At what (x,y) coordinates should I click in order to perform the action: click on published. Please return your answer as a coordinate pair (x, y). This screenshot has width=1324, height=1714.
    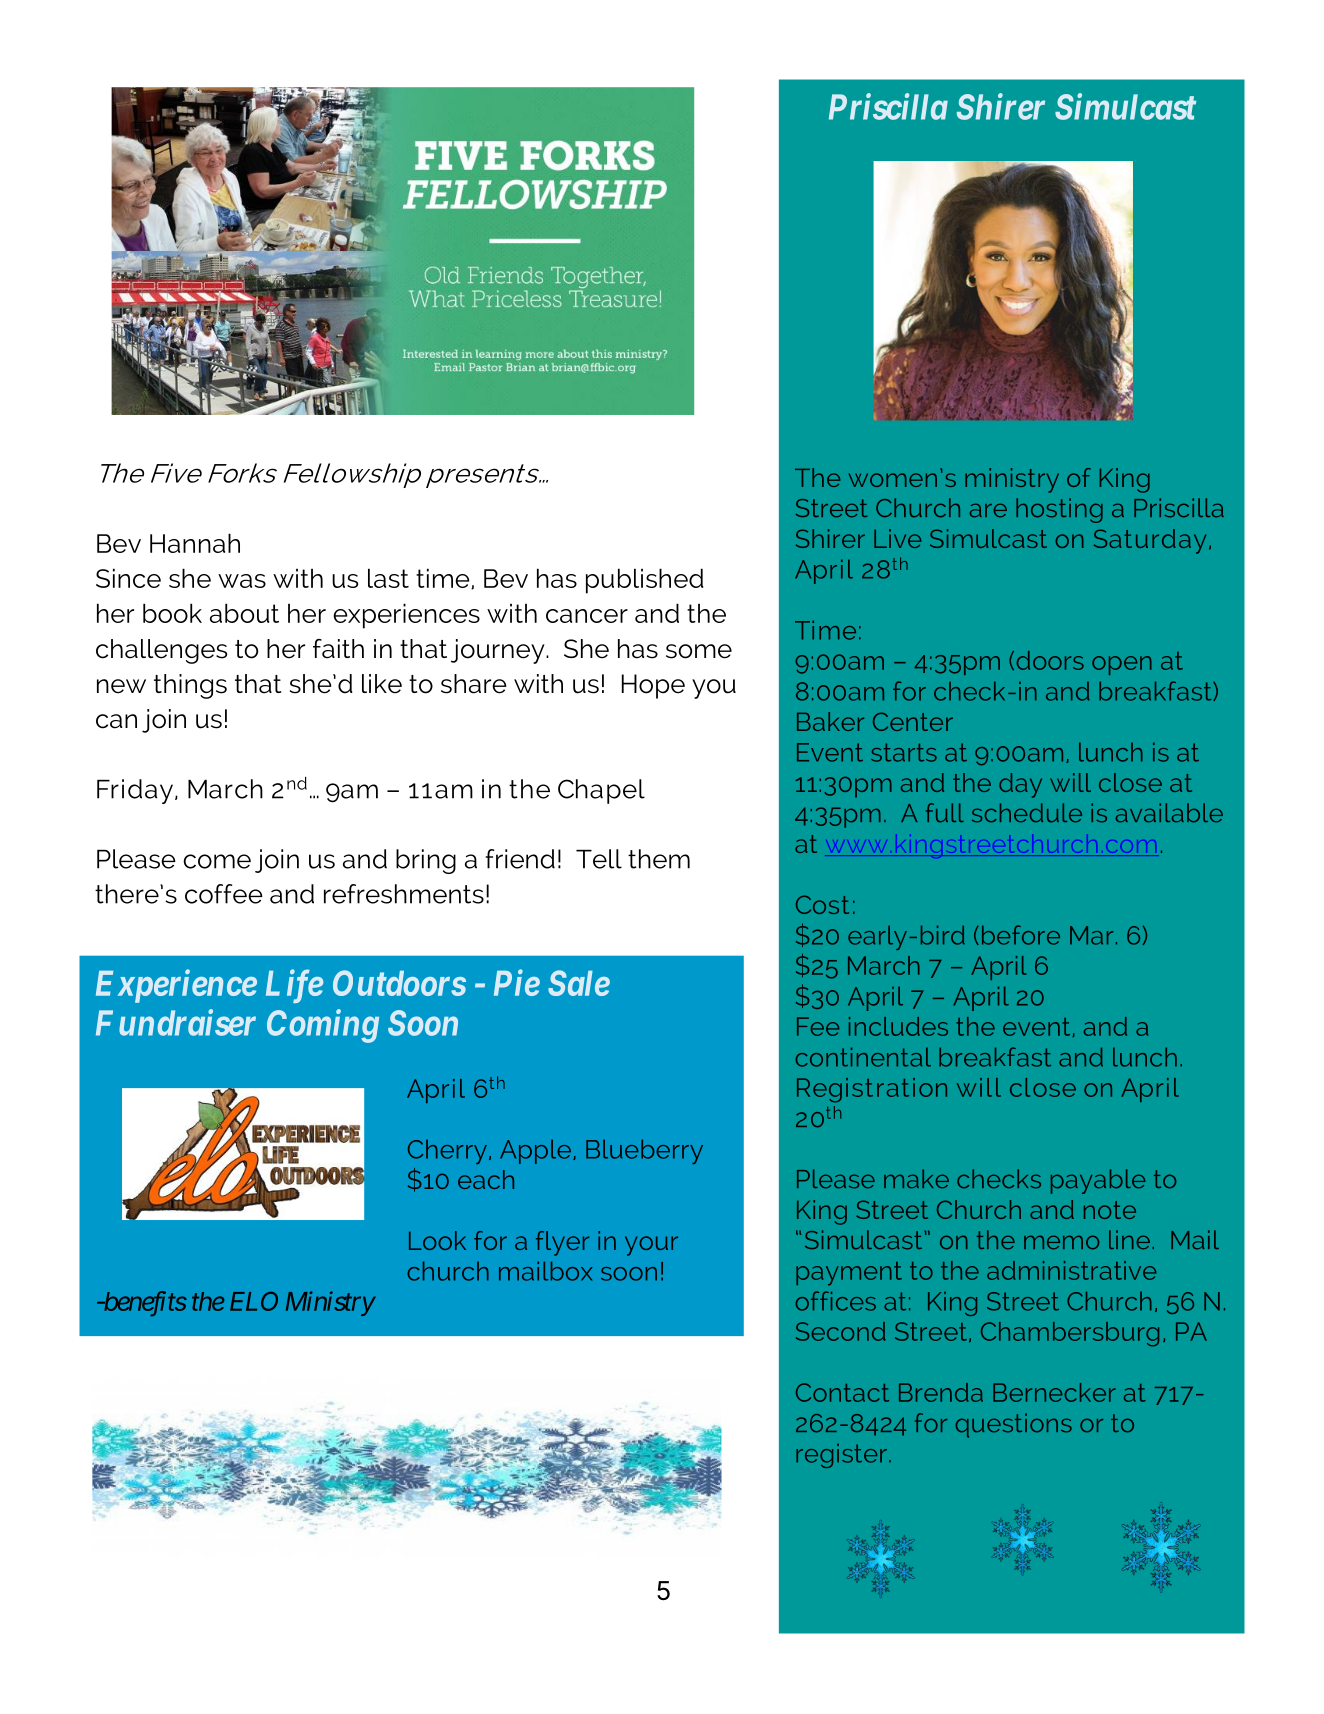
    Looking at the image, I should click on (644, 581).
